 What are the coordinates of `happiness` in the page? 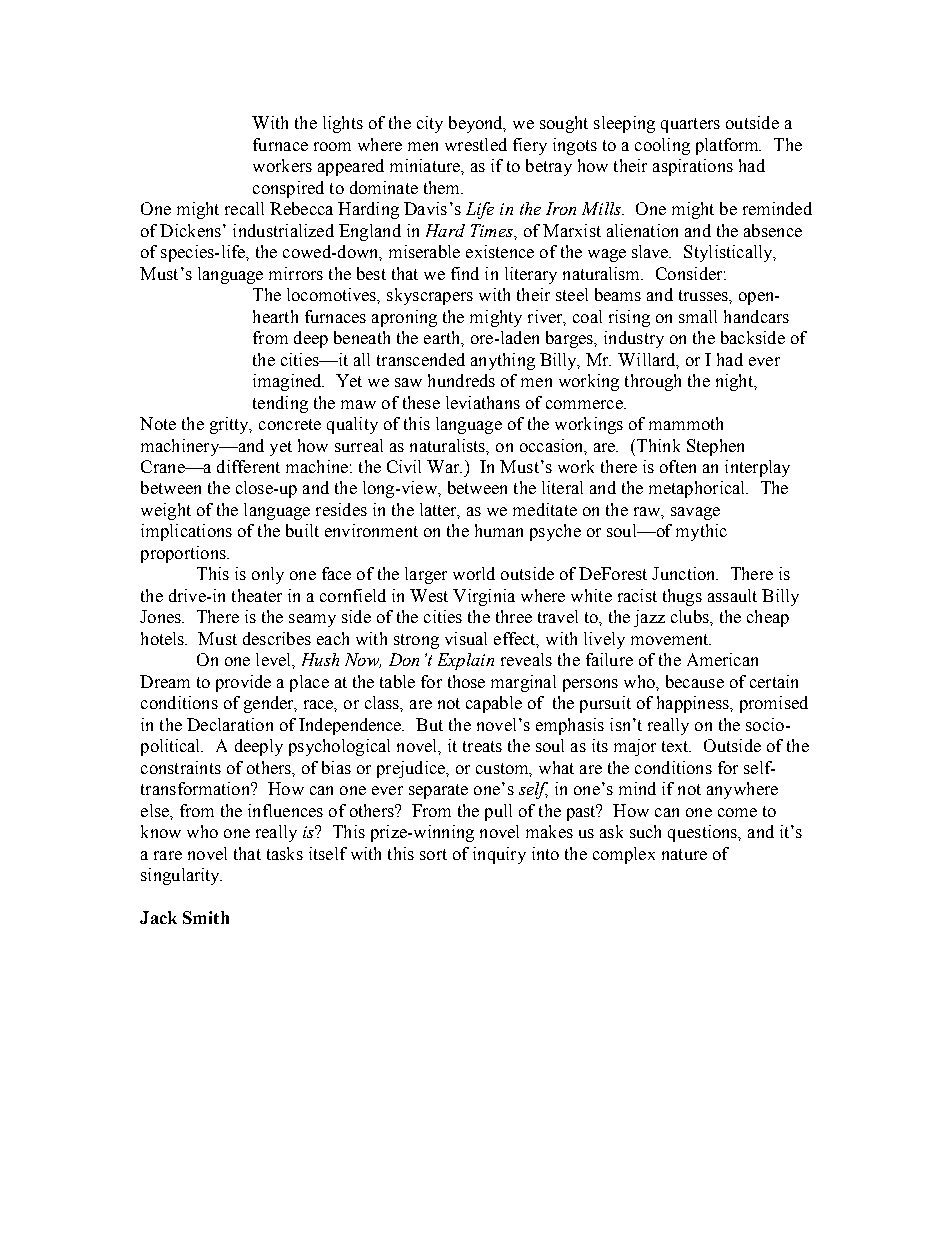 It's located at (694, 704).
